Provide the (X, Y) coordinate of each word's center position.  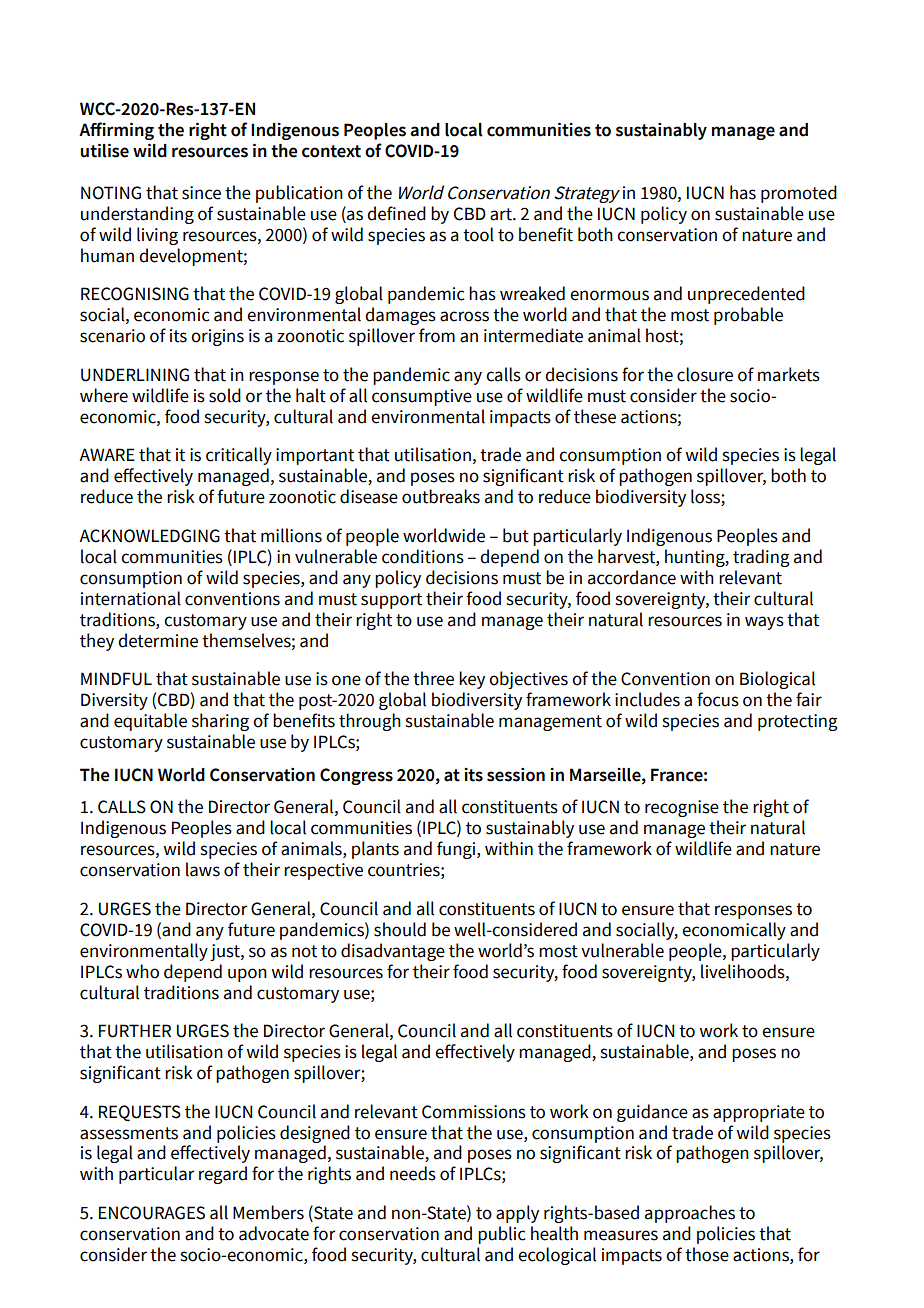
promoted (799, 194)
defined (396, 213)
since (201, 193)
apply (517, 1214)
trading (761, 558)
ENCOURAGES (152, 1213)
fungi (457, 850)
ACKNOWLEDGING (149, 536)
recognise (682, 808)
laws (203, 869)
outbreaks (441, 496)
